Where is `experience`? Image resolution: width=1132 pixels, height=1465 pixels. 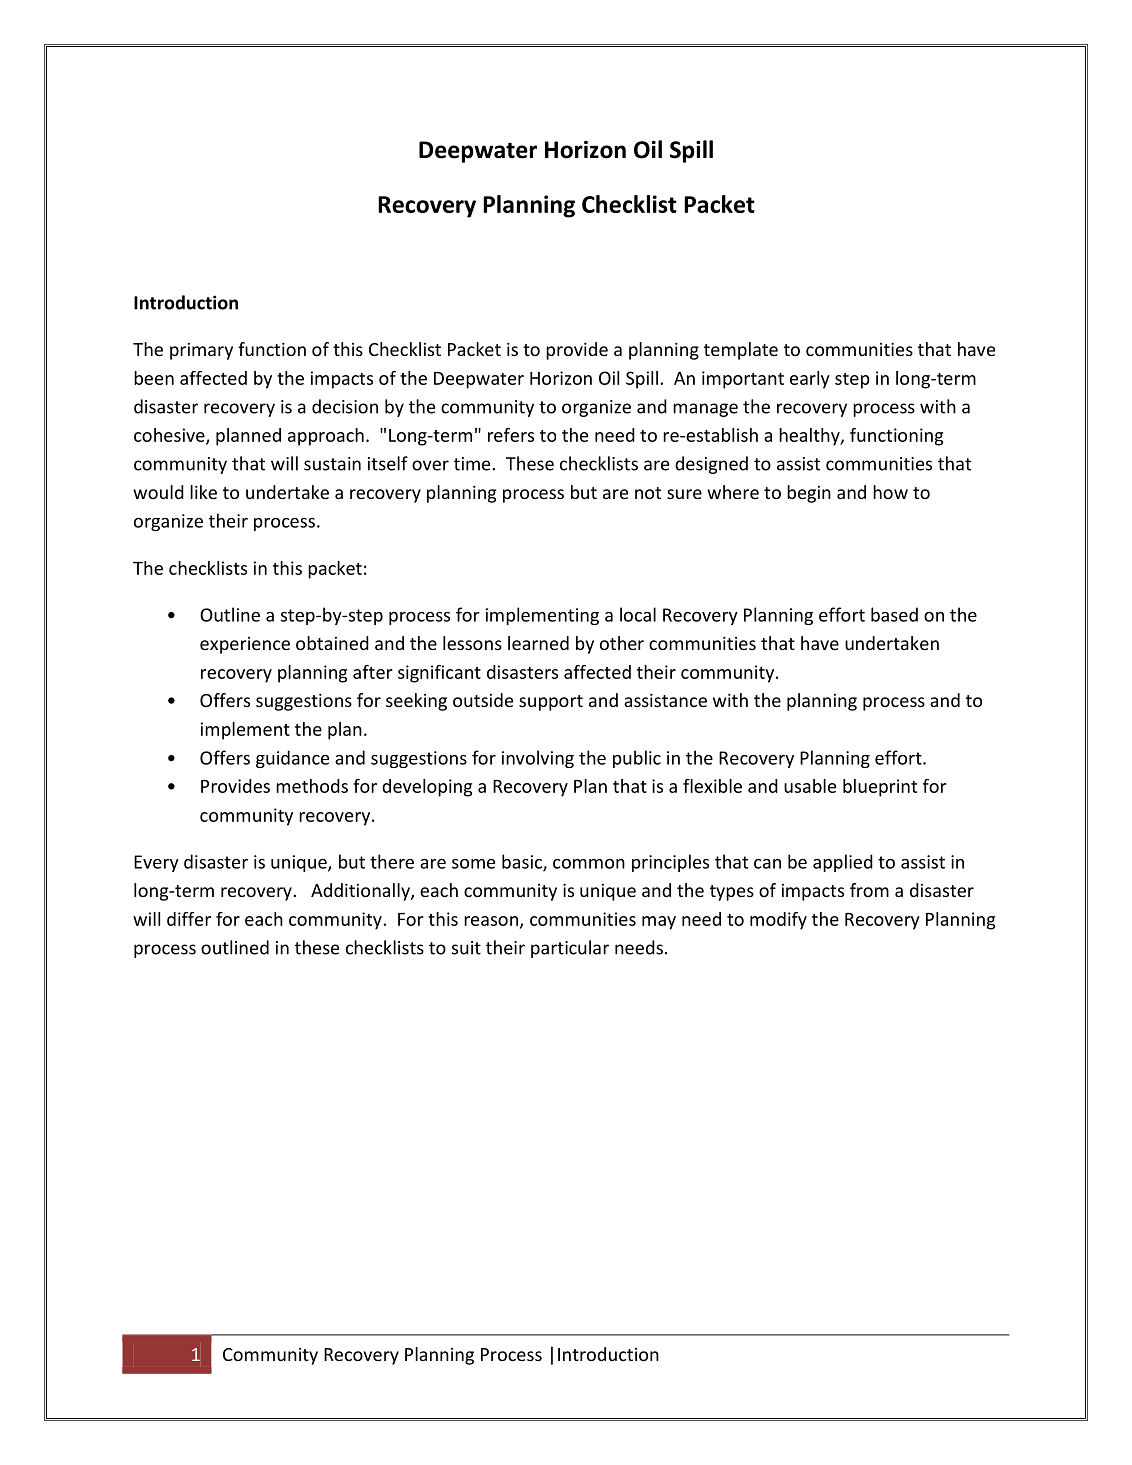
experience is located at coordinates (245, 645).
